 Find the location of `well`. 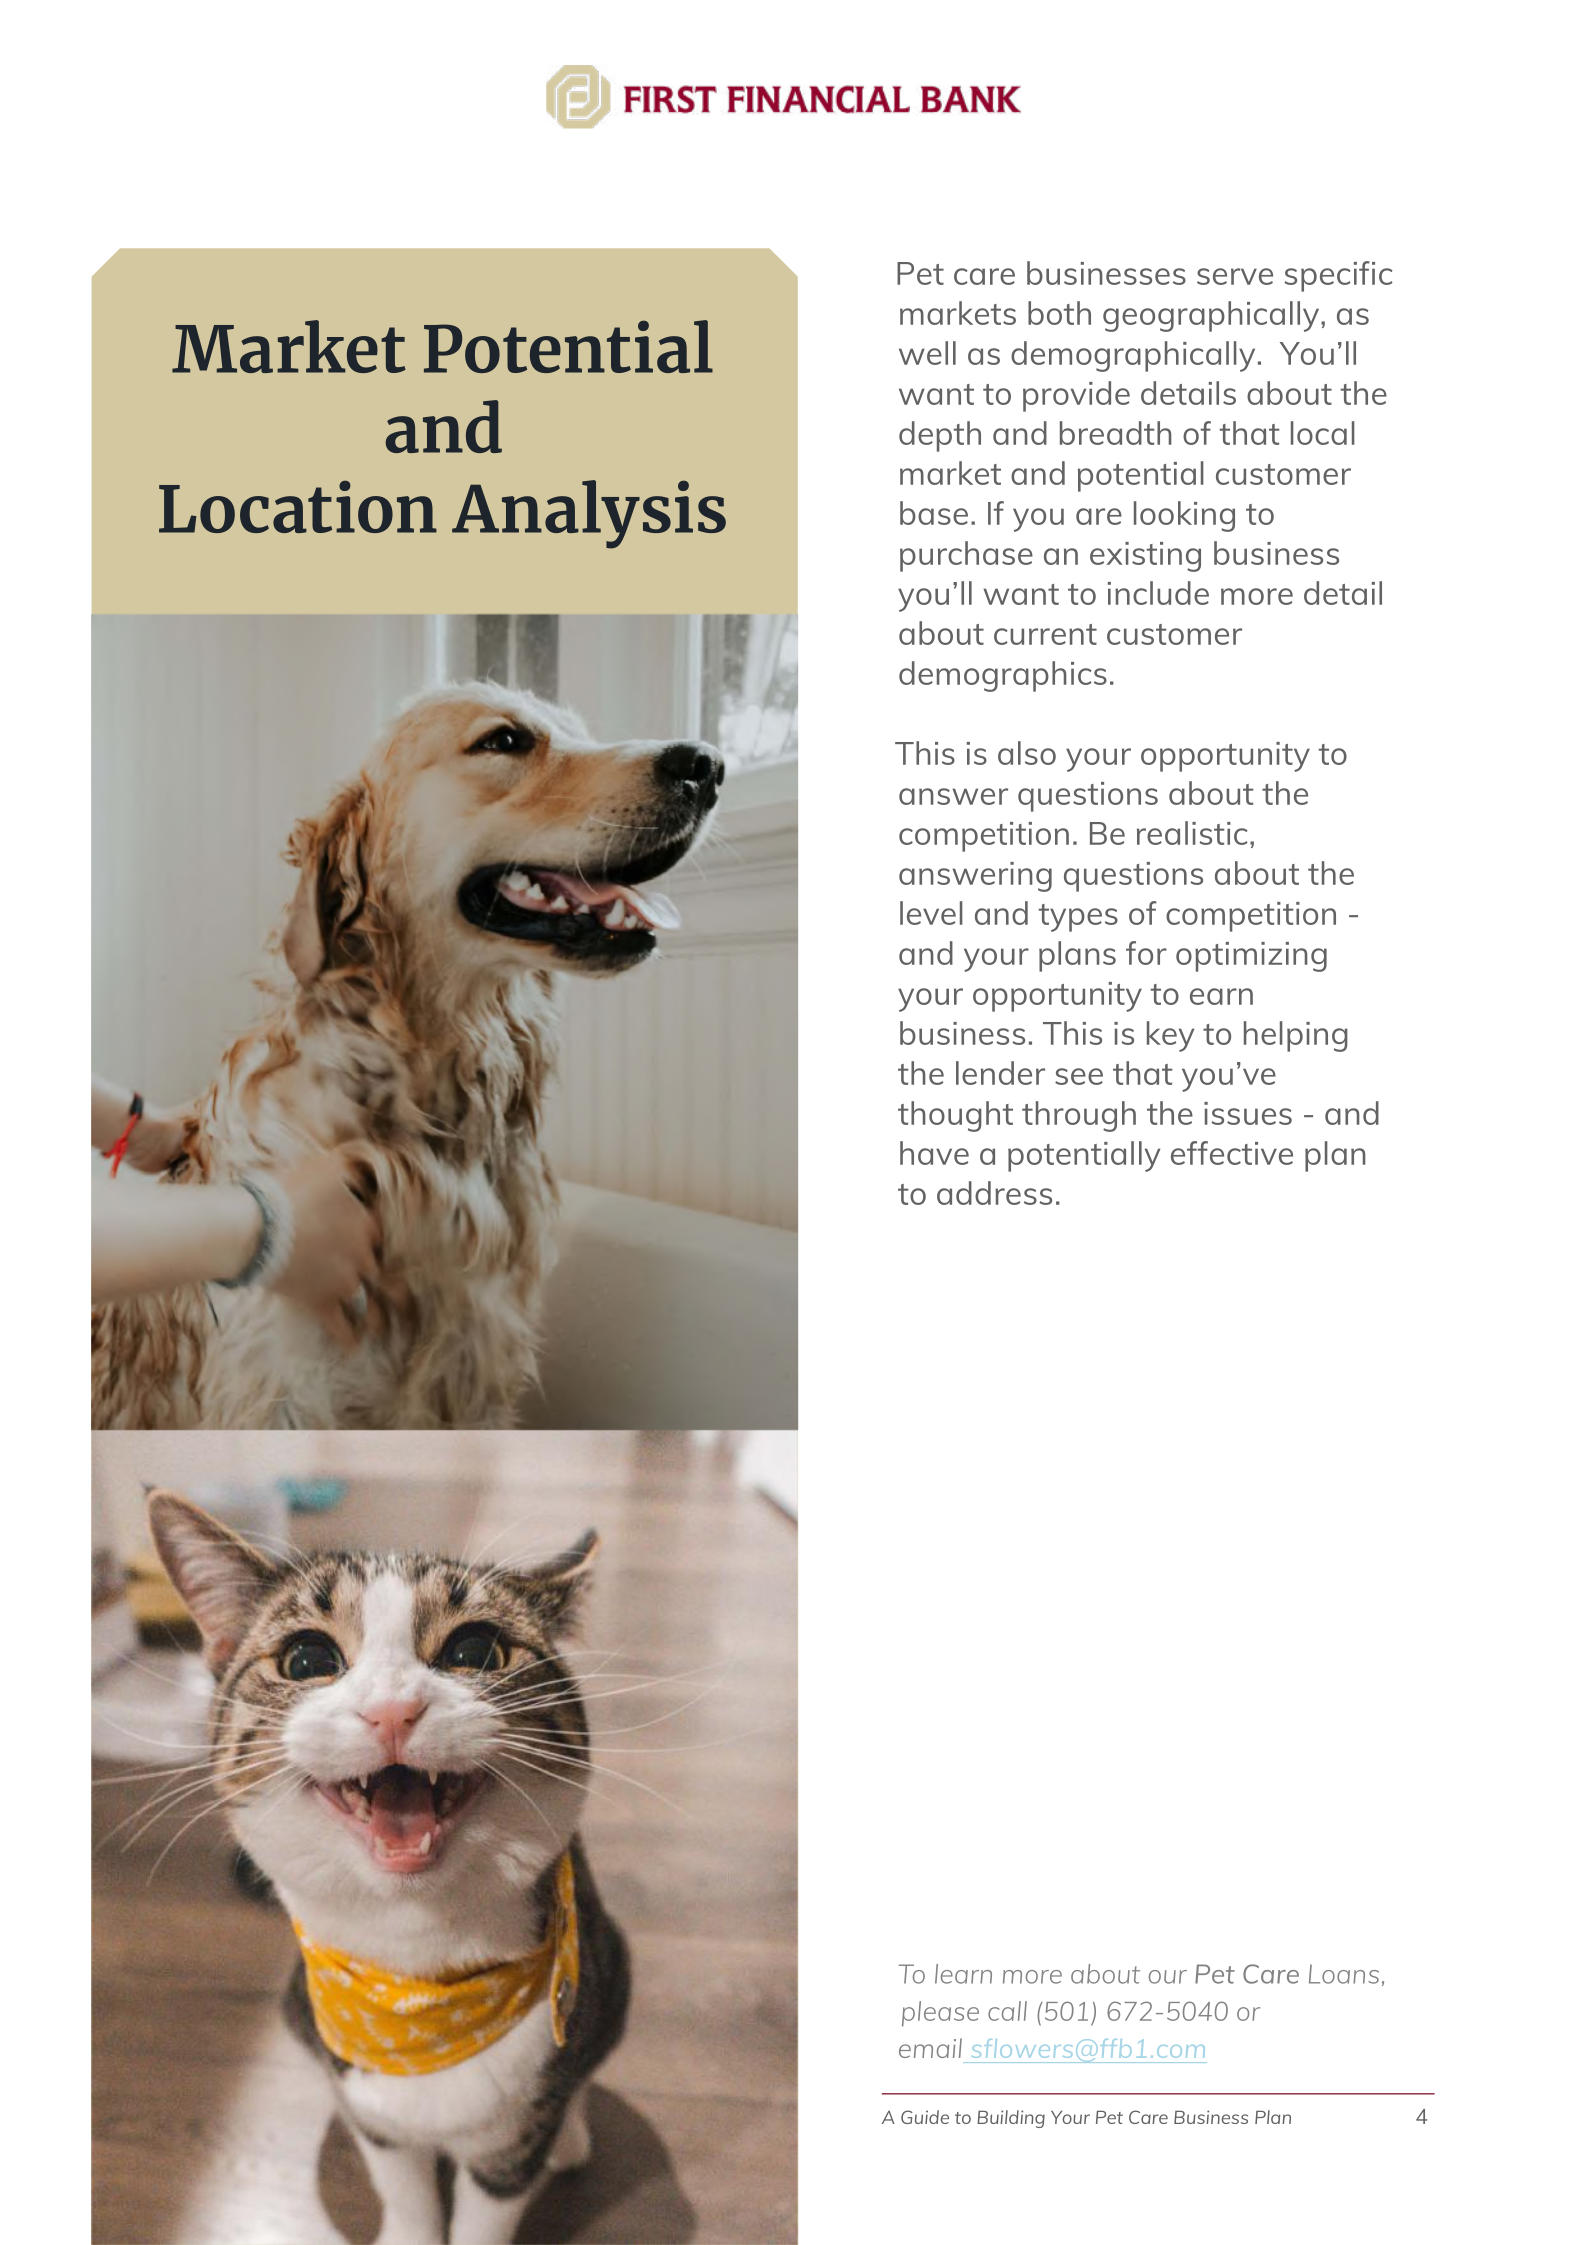

well is located at coordinates (927, 353).
